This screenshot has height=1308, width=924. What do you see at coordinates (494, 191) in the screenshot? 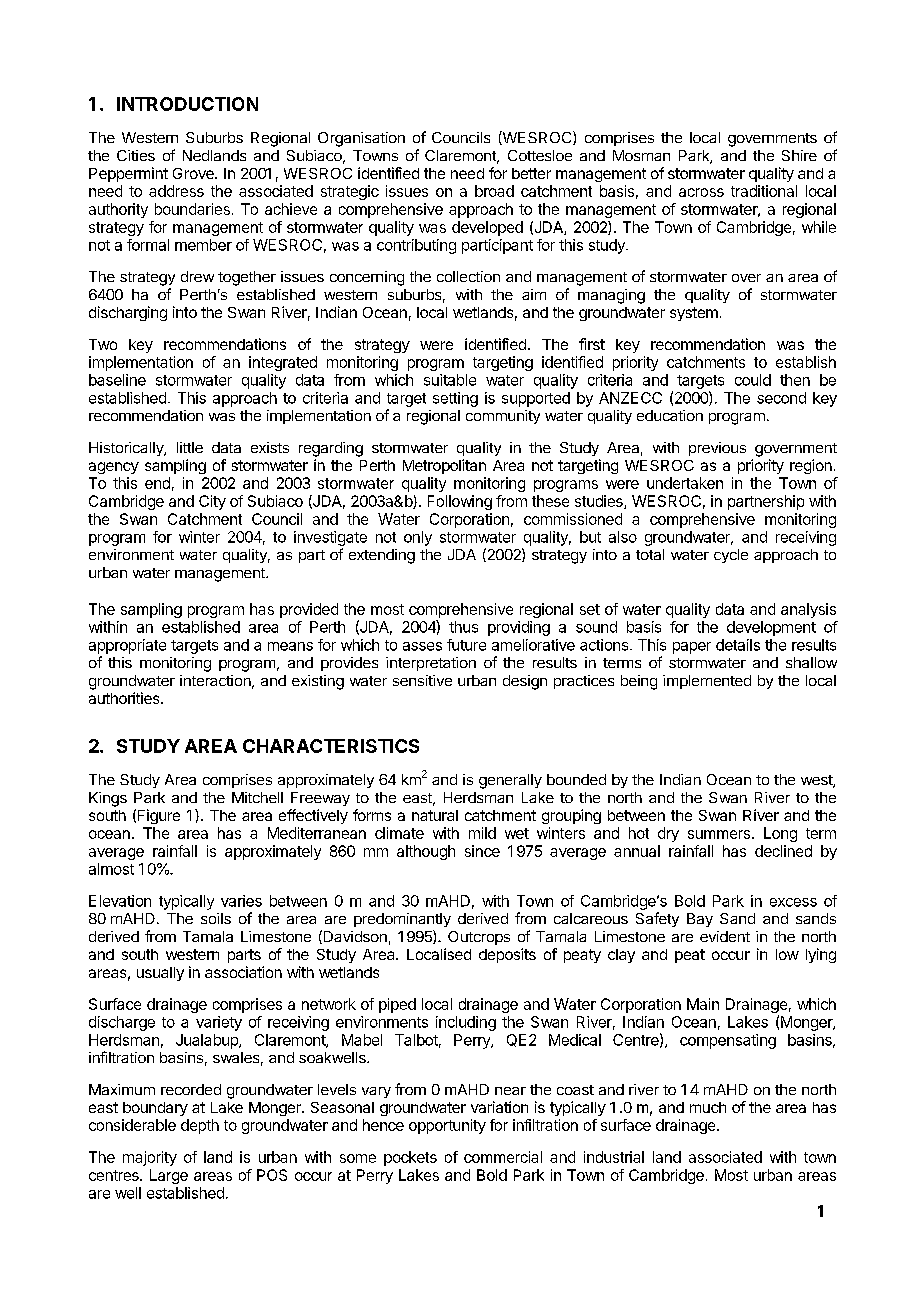
I see `broad` at bounding box center [494, 191].
